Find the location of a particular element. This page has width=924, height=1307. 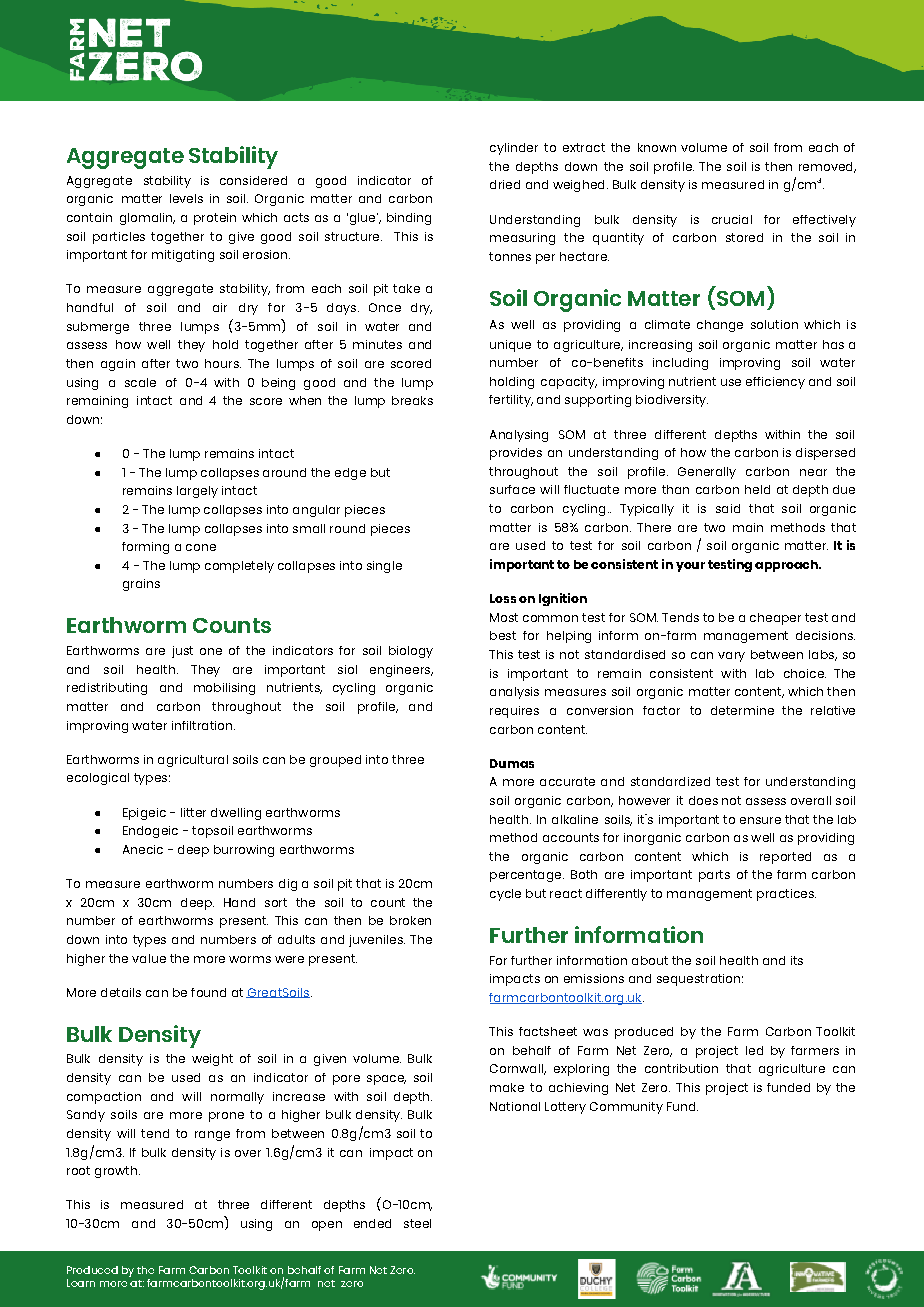

dried is located at coordinates (505, 184).
